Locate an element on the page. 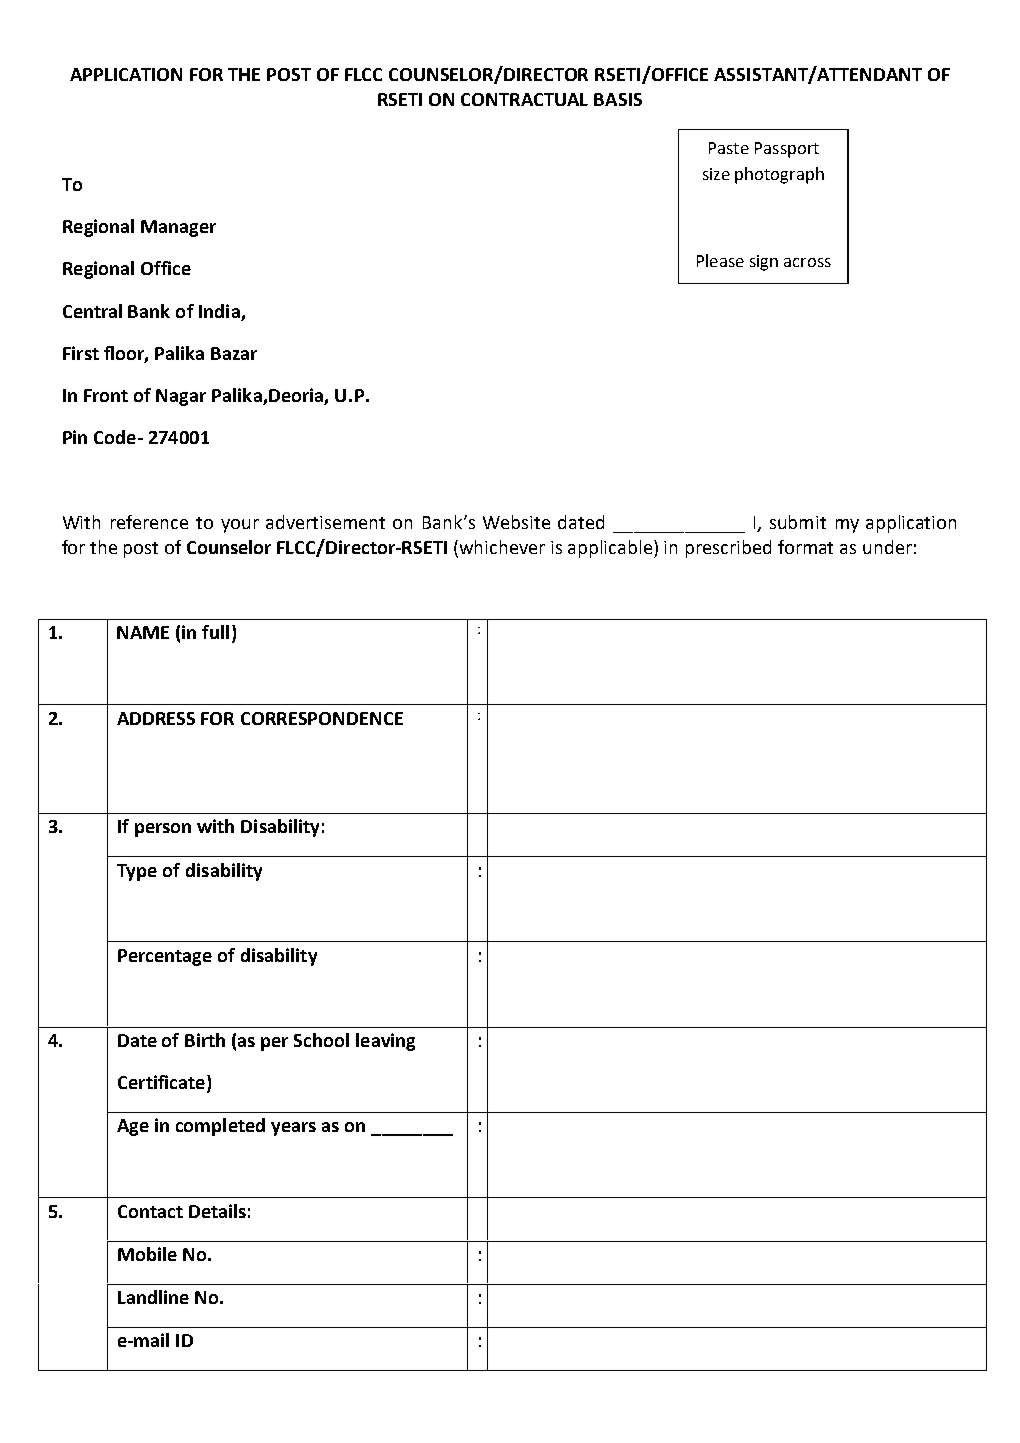 The image size is (1020, 1443). School is located at coordinates (321, 1040).
